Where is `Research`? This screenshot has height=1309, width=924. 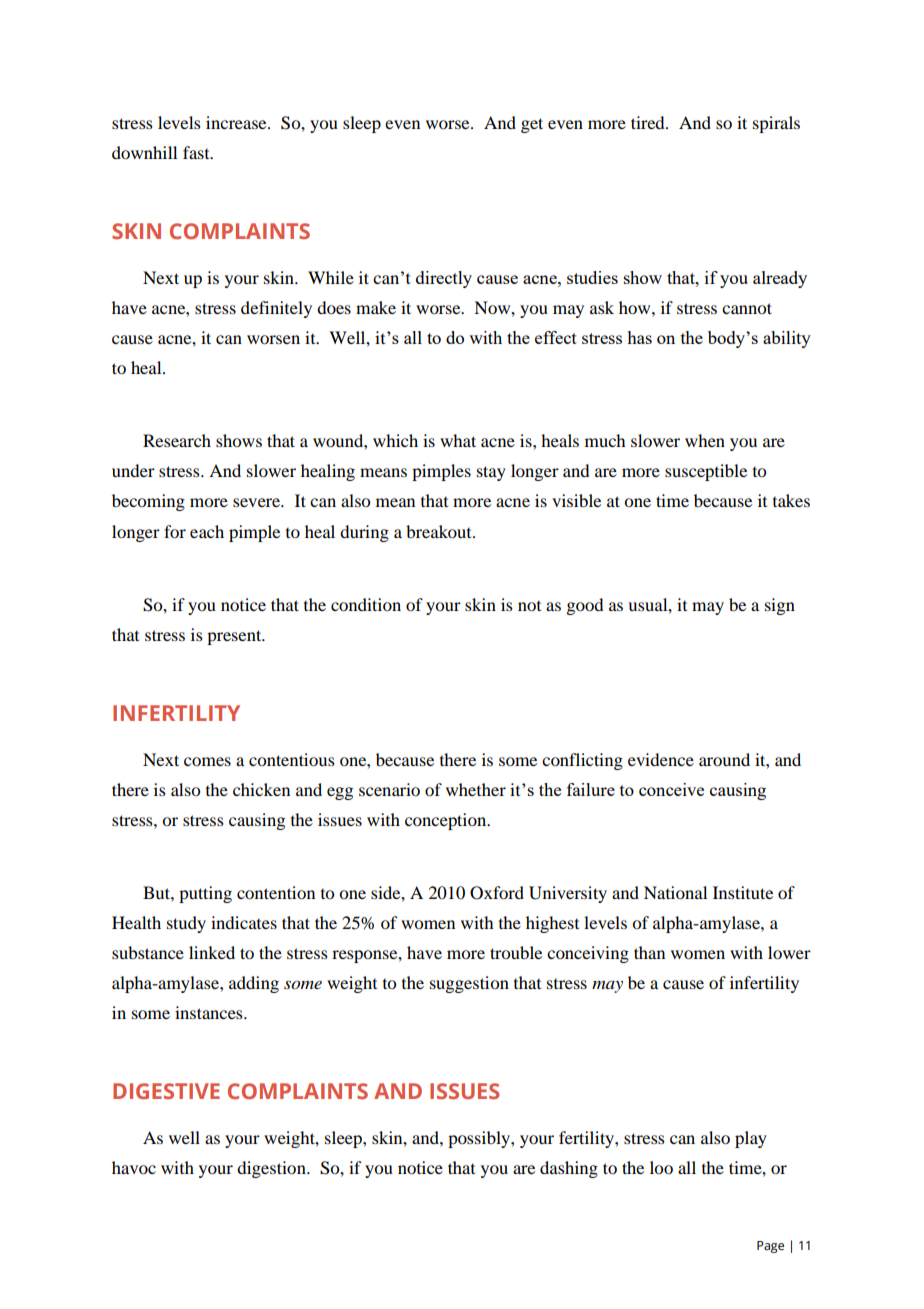 Research is located at coordinates (177, 440).
